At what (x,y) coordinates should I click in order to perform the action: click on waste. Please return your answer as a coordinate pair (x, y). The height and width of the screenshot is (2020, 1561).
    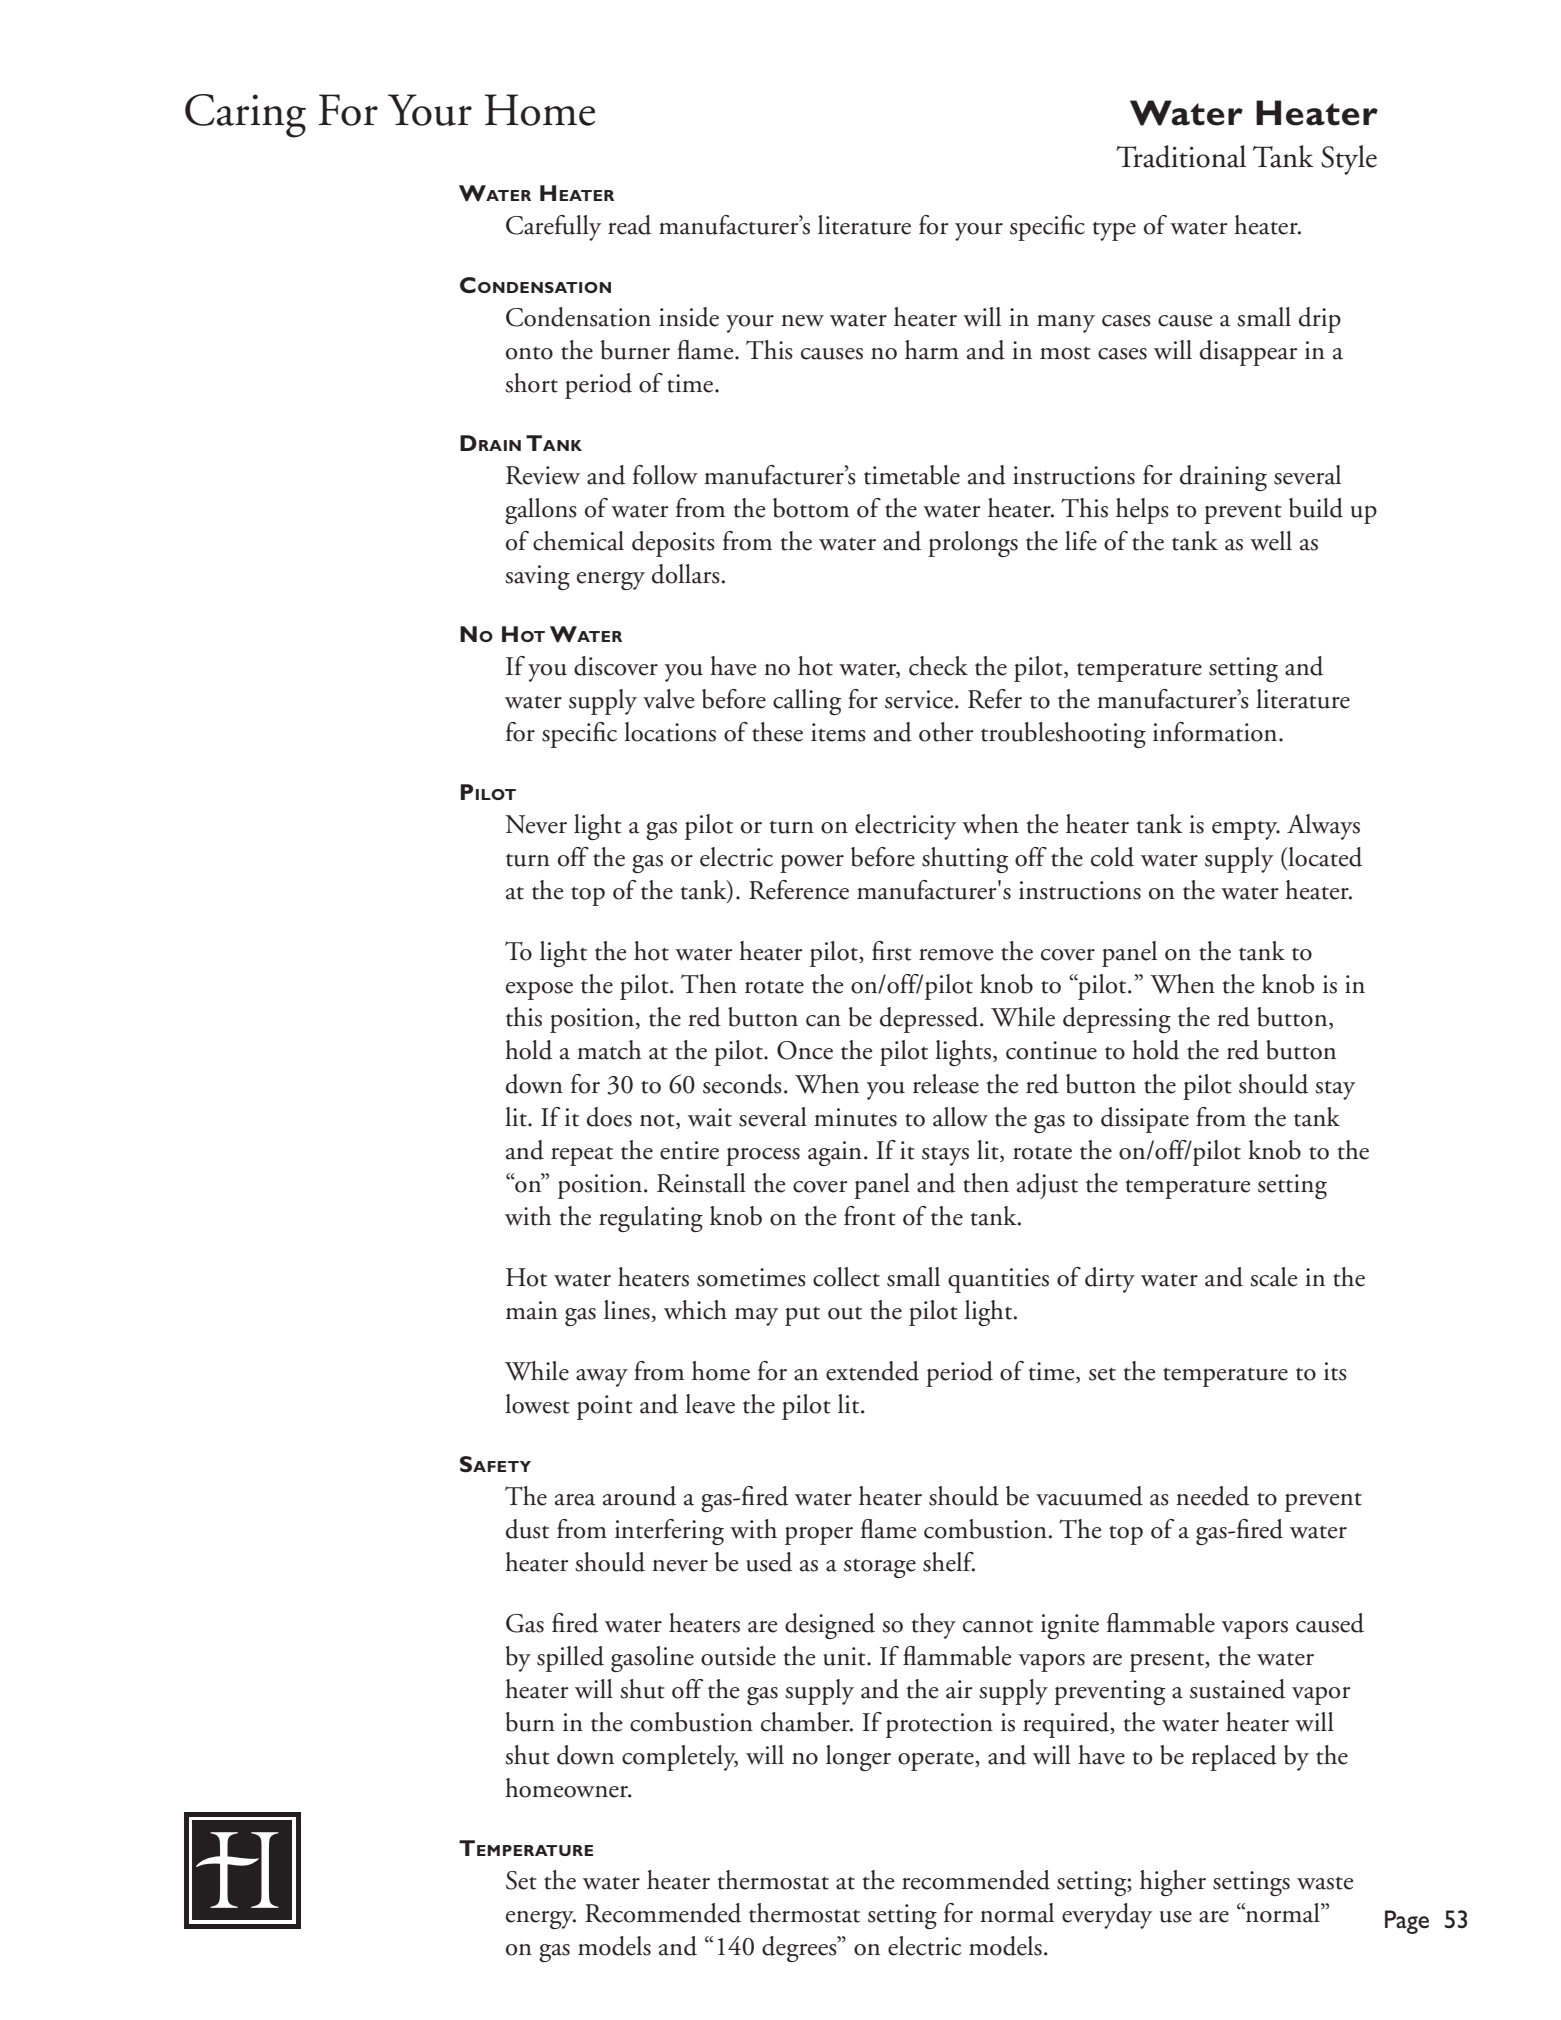
    Looking at the image, I should click on (1325, 1883).
